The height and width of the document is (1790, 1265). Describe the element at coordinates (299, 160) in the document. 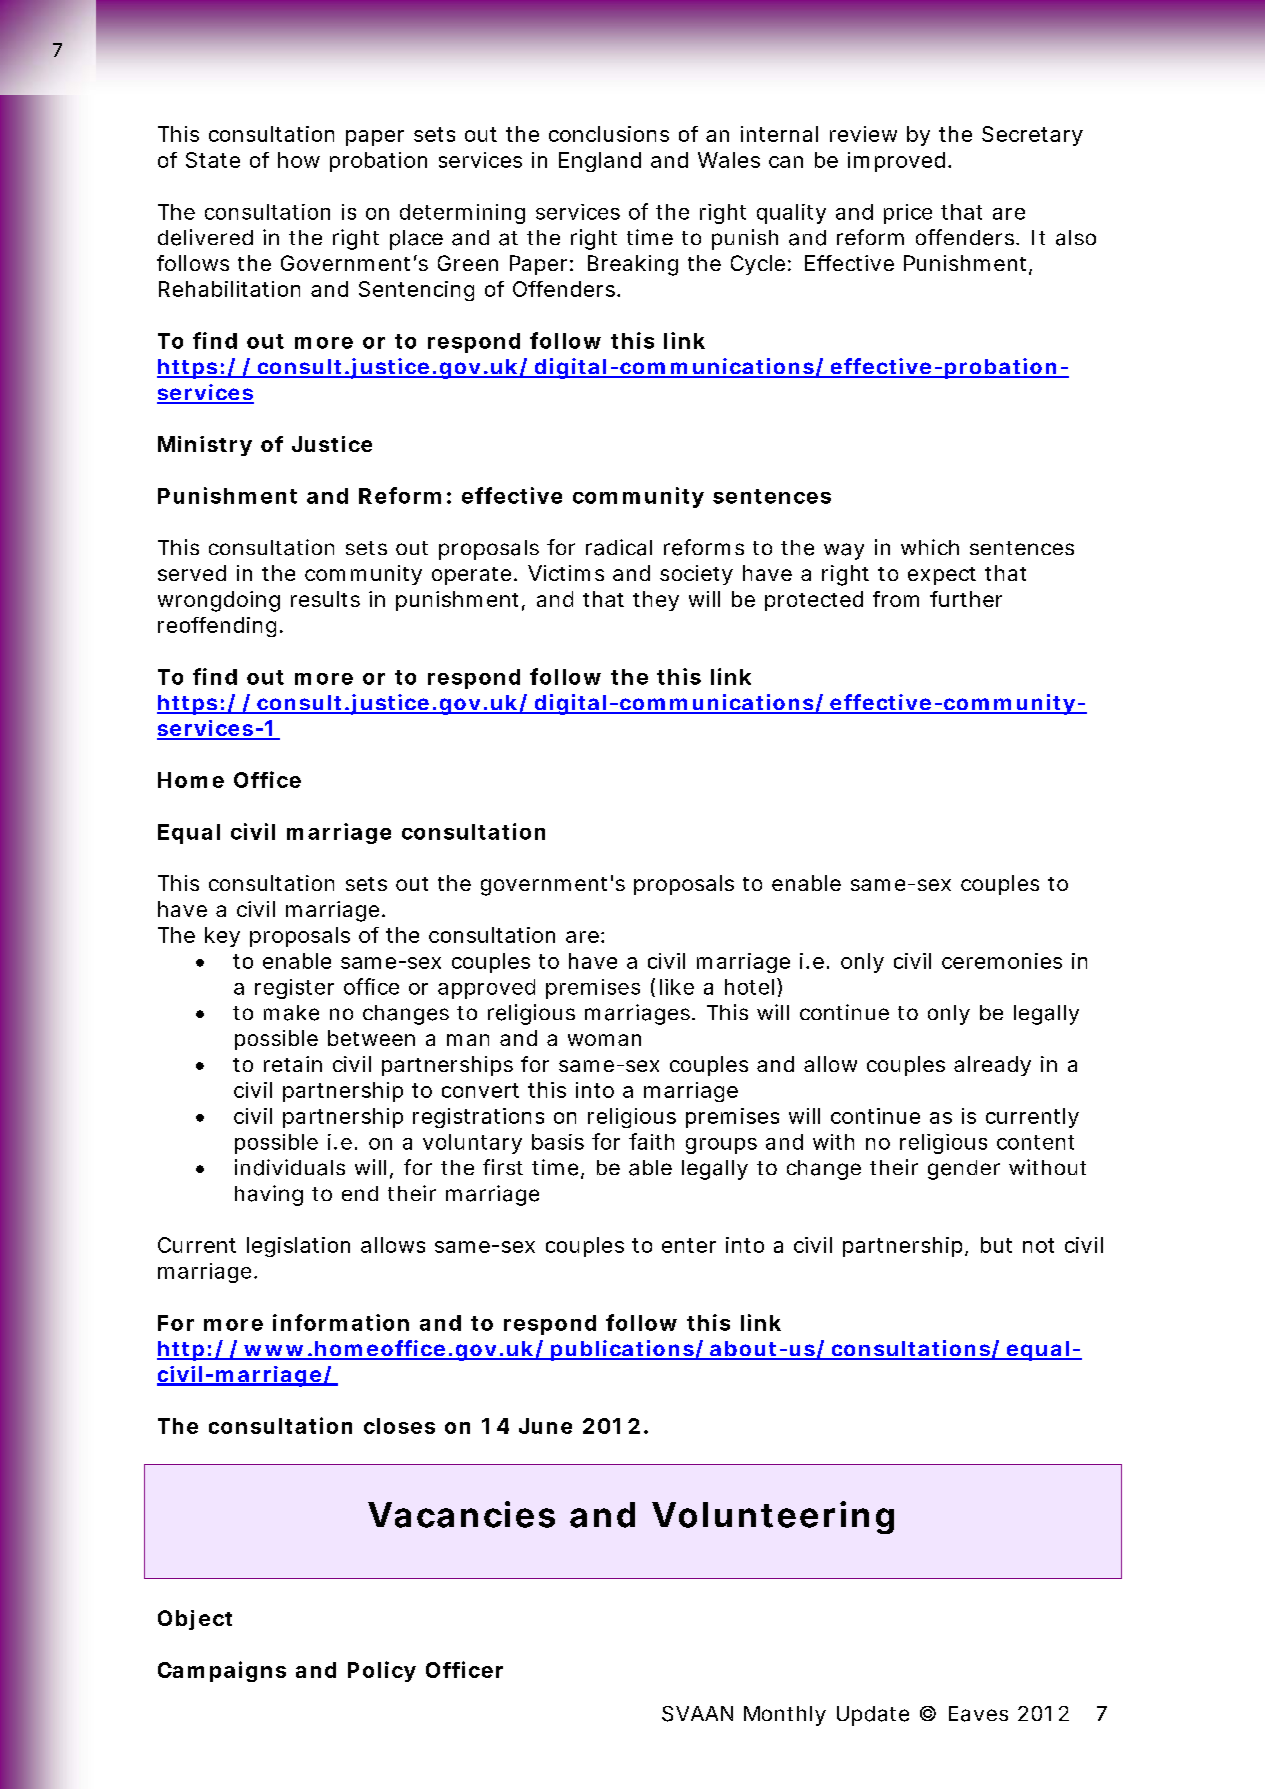

I see `how` at that location.
